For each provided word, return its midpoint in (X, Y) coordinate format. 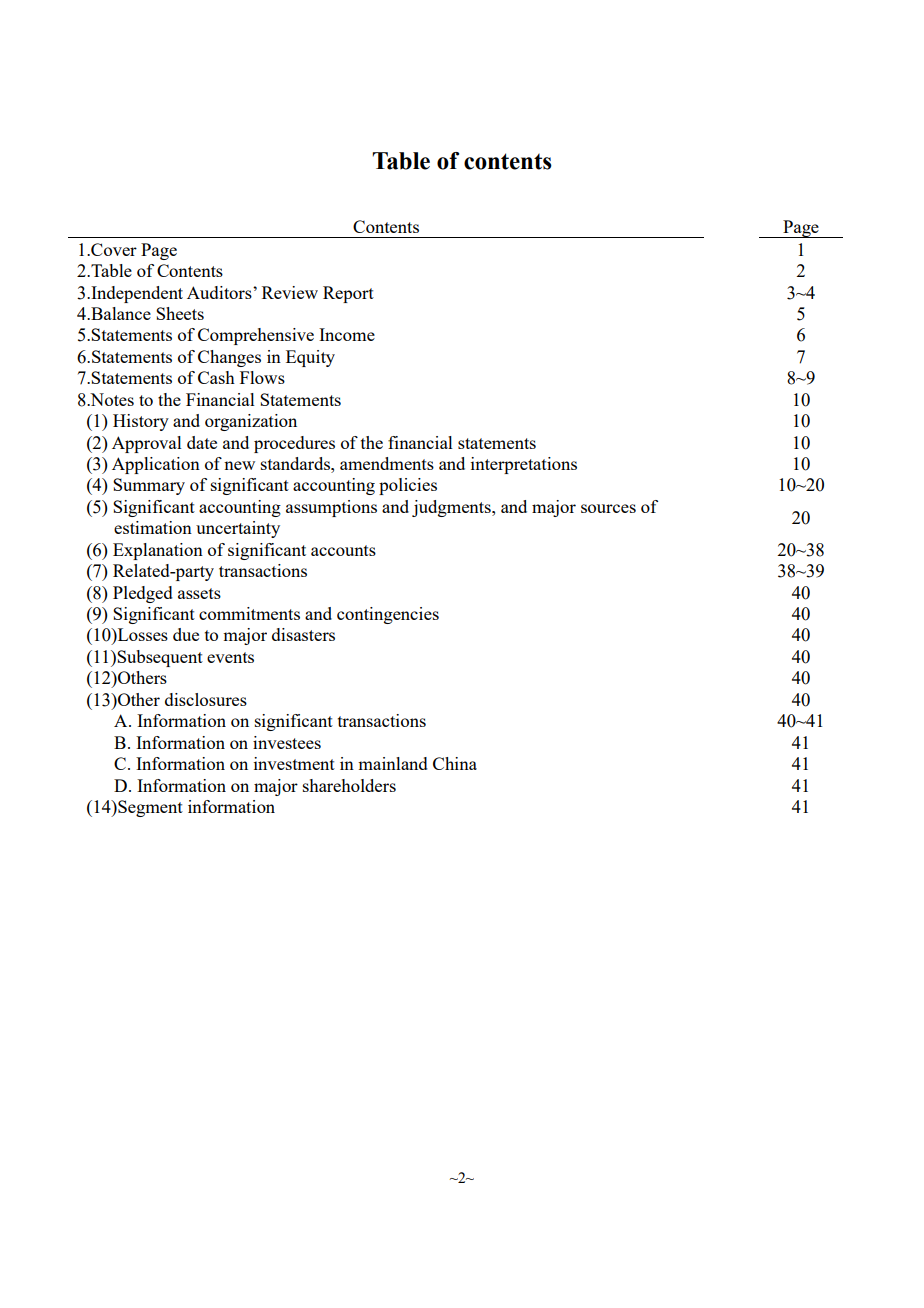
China (455, 763)
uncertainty (238, 529)
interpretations (524, 465)
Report (348, 294)
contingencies (388, 615)
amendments (387, 463)
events (230, 657)
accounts (343, 550)
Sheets (180, 313)
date (202, 442)
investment (294, 763)
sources (608, 508)
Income (347, 334)
